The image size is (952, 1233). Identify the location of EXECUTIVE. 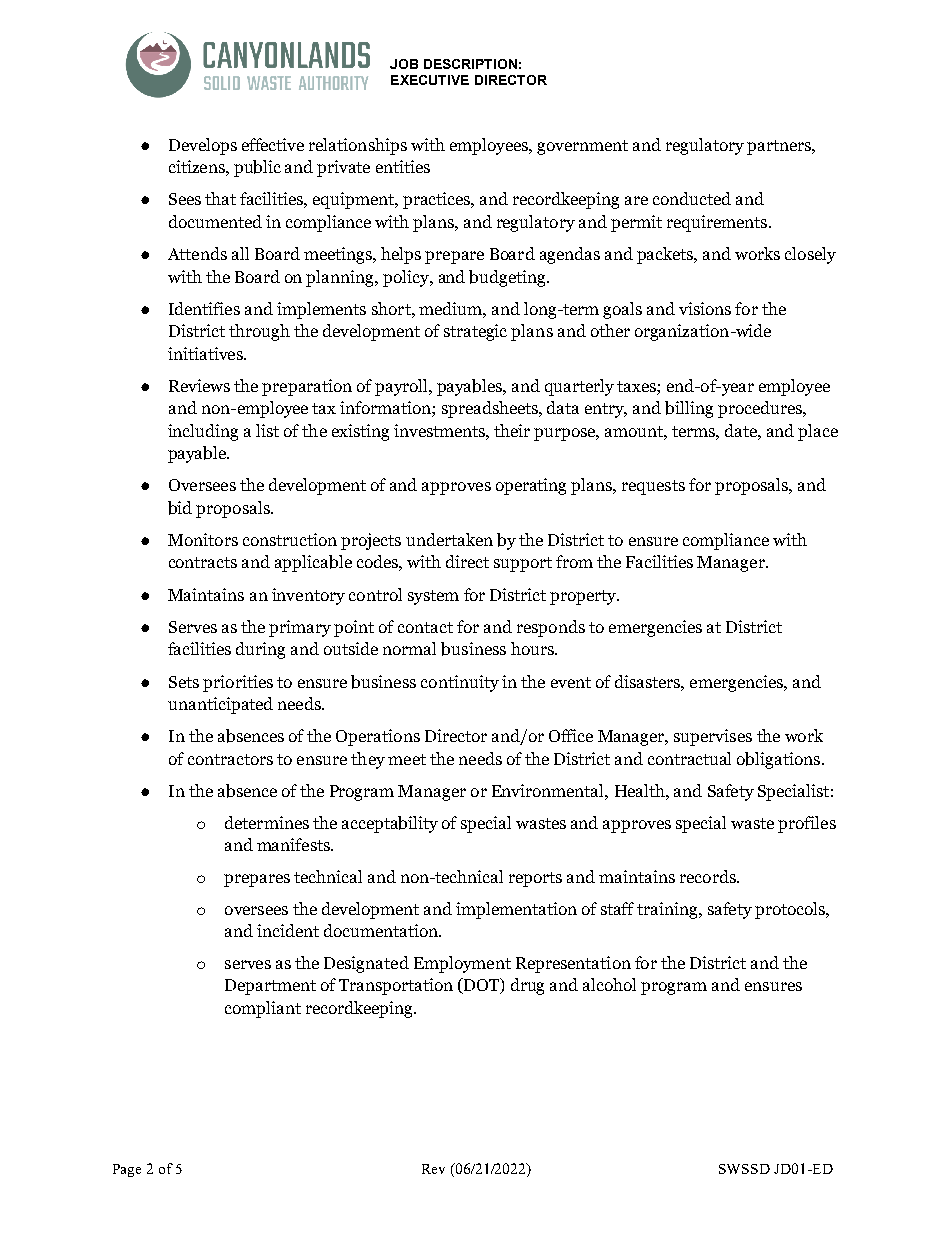
(430, 80).
